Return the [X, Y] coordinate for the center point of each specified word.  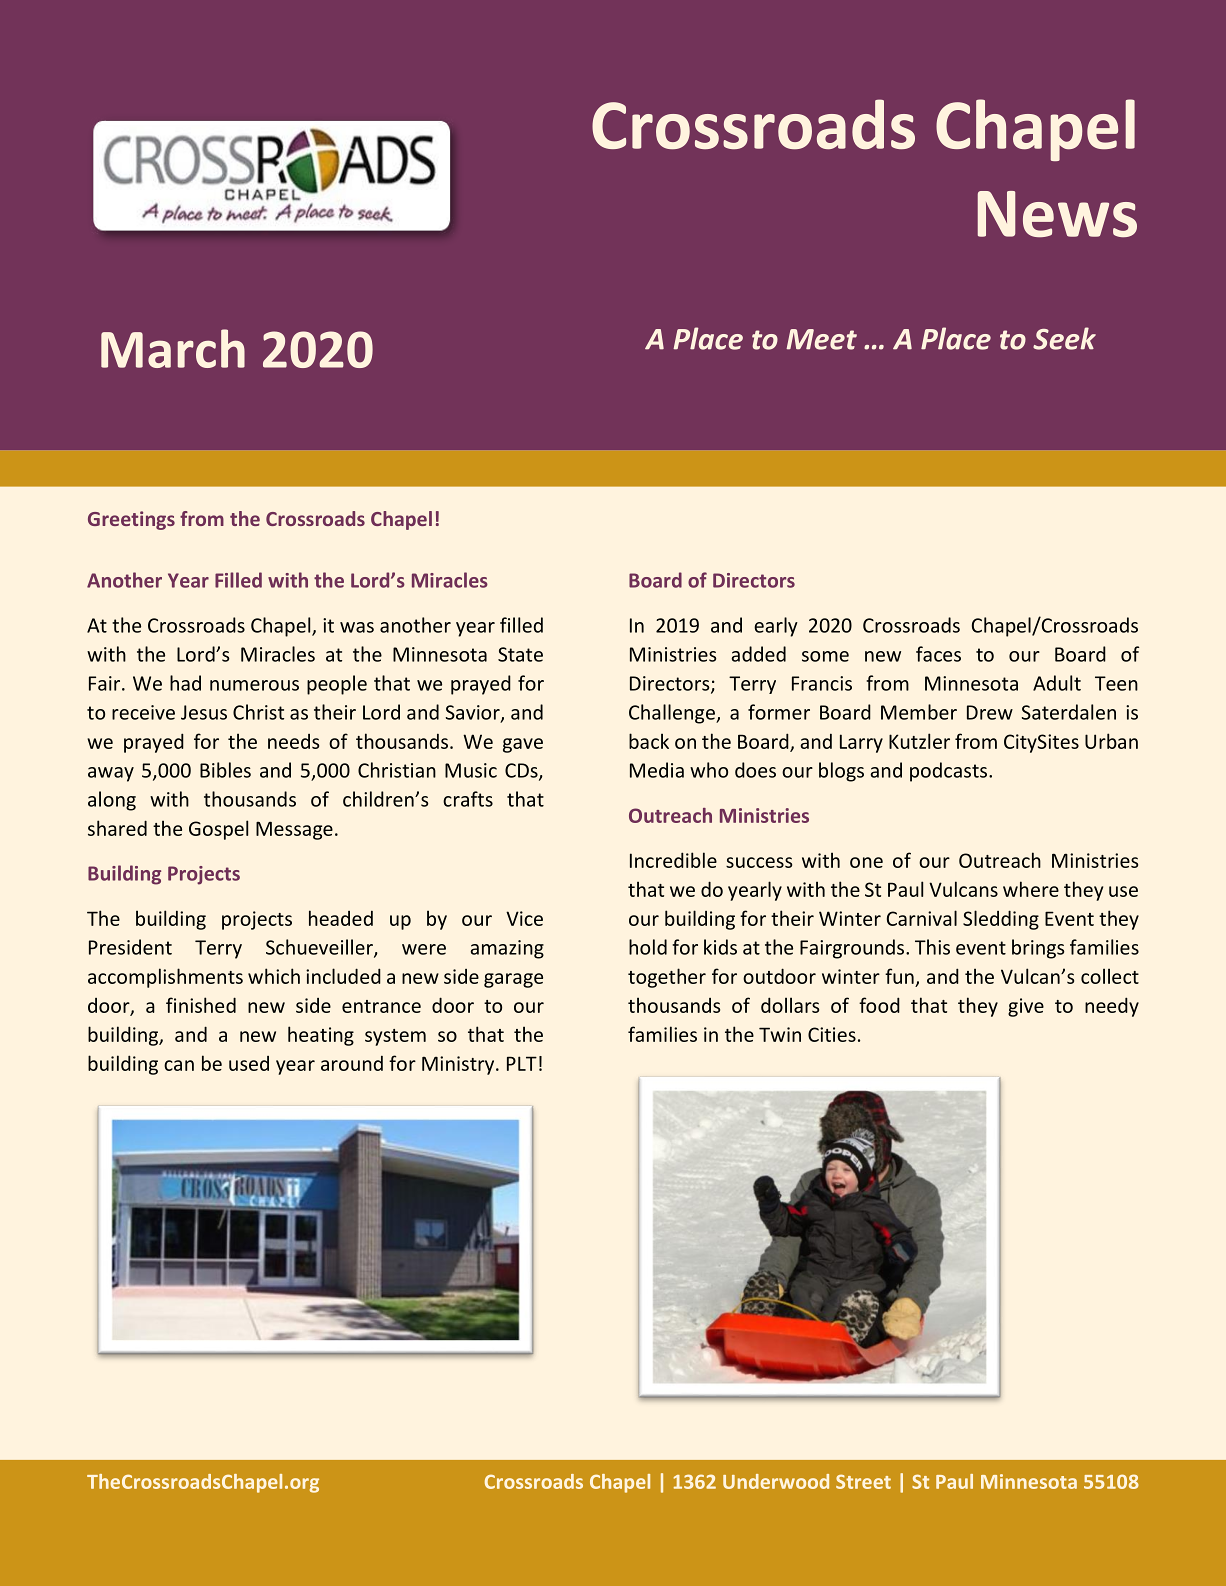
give [1026, 1007]
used [249, 1063]
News [1057, 214]
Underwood [776, 1481]
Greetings [131, 520]
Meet [821, 339]
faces [938, 654]
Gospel [218, 830]
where [1031, 889]
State [520, 654]
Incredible [673, 860]
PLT [522, 1063]
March [173, 348]
